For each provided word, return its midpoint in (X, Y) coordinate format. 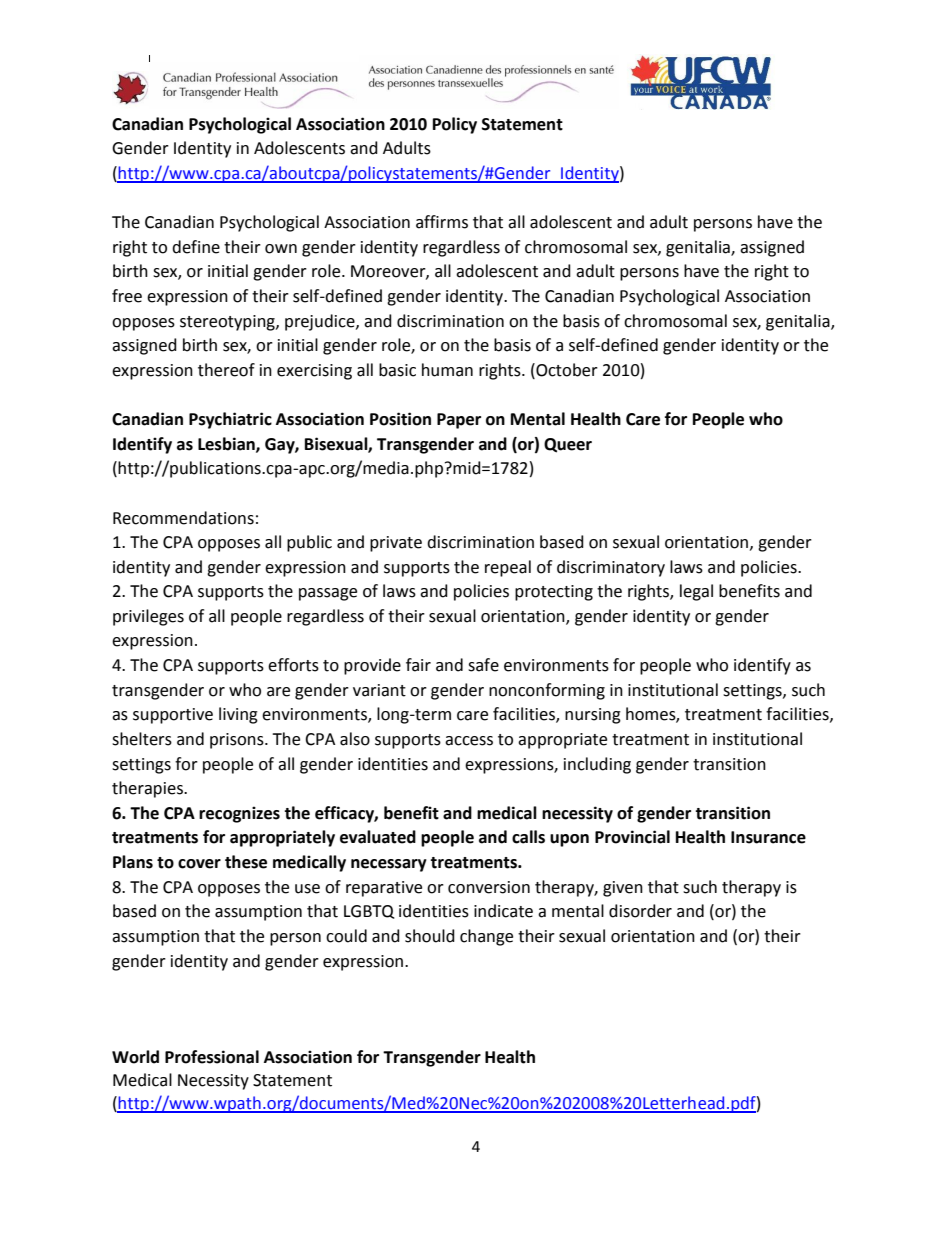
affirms (442, 222)
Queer (568, 445)
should (430, 936)
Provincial (632, 837)
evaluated (378, 837)
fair (418, 665)
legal (696, 592)
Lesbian (227, 444)
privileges (148, 617)
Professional (212, 1057)
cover (199, 864)
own (281, 249)
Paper (459, 421)
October (566, 370)
